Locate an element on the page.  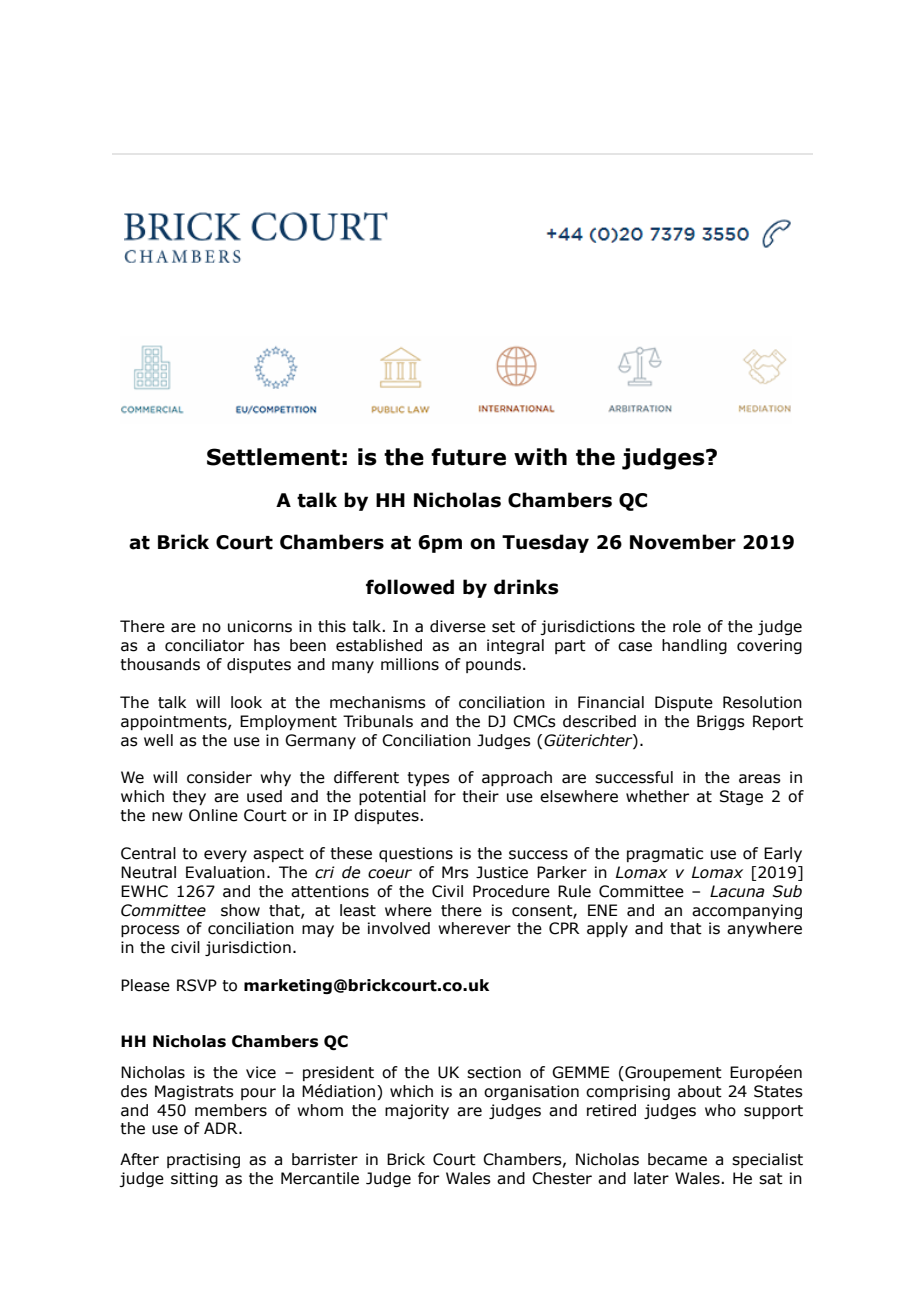
future is located at coordinates (468, 457).
